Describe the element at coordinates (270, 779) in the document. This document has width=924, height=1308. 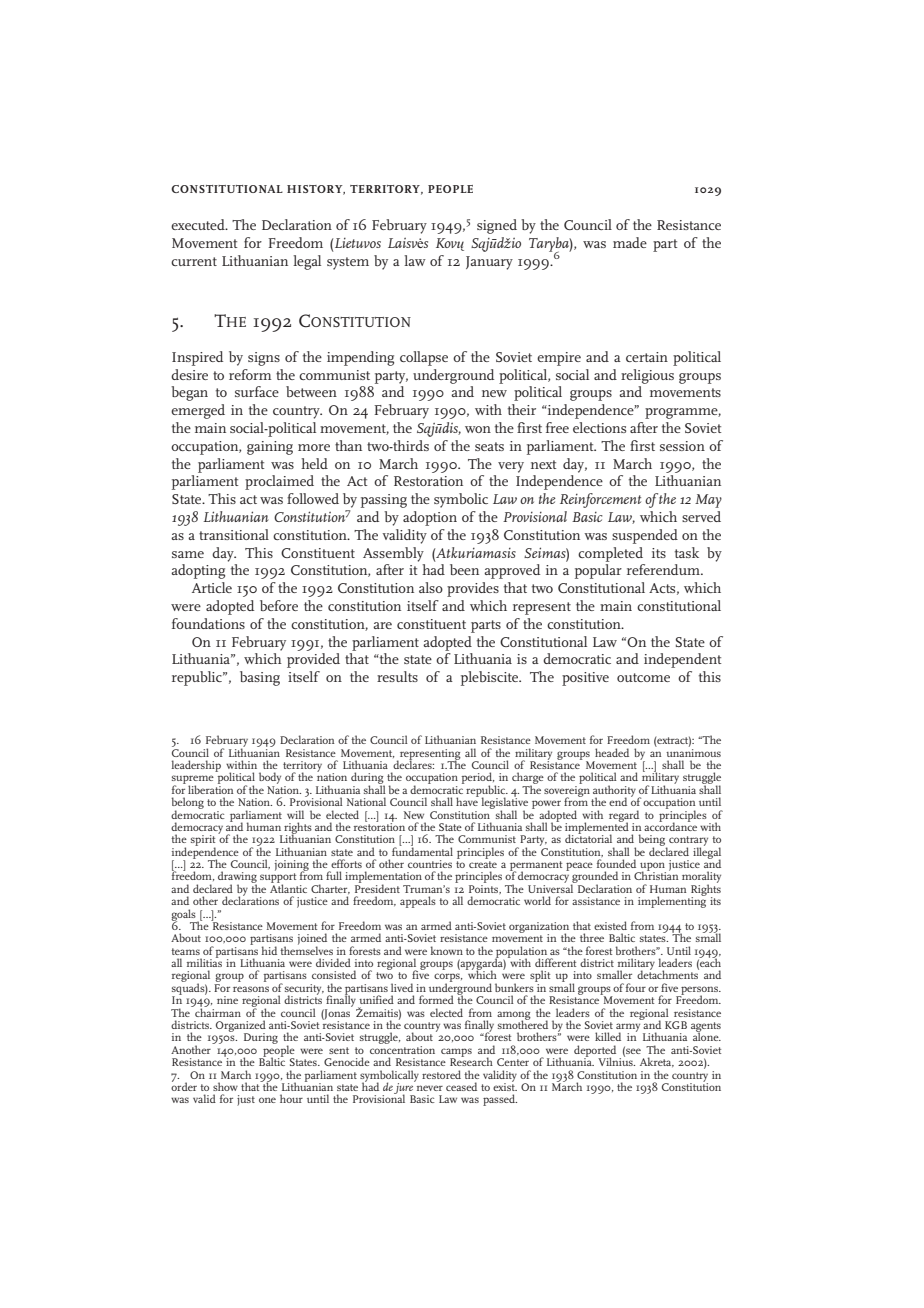
I see `body` at that location.
